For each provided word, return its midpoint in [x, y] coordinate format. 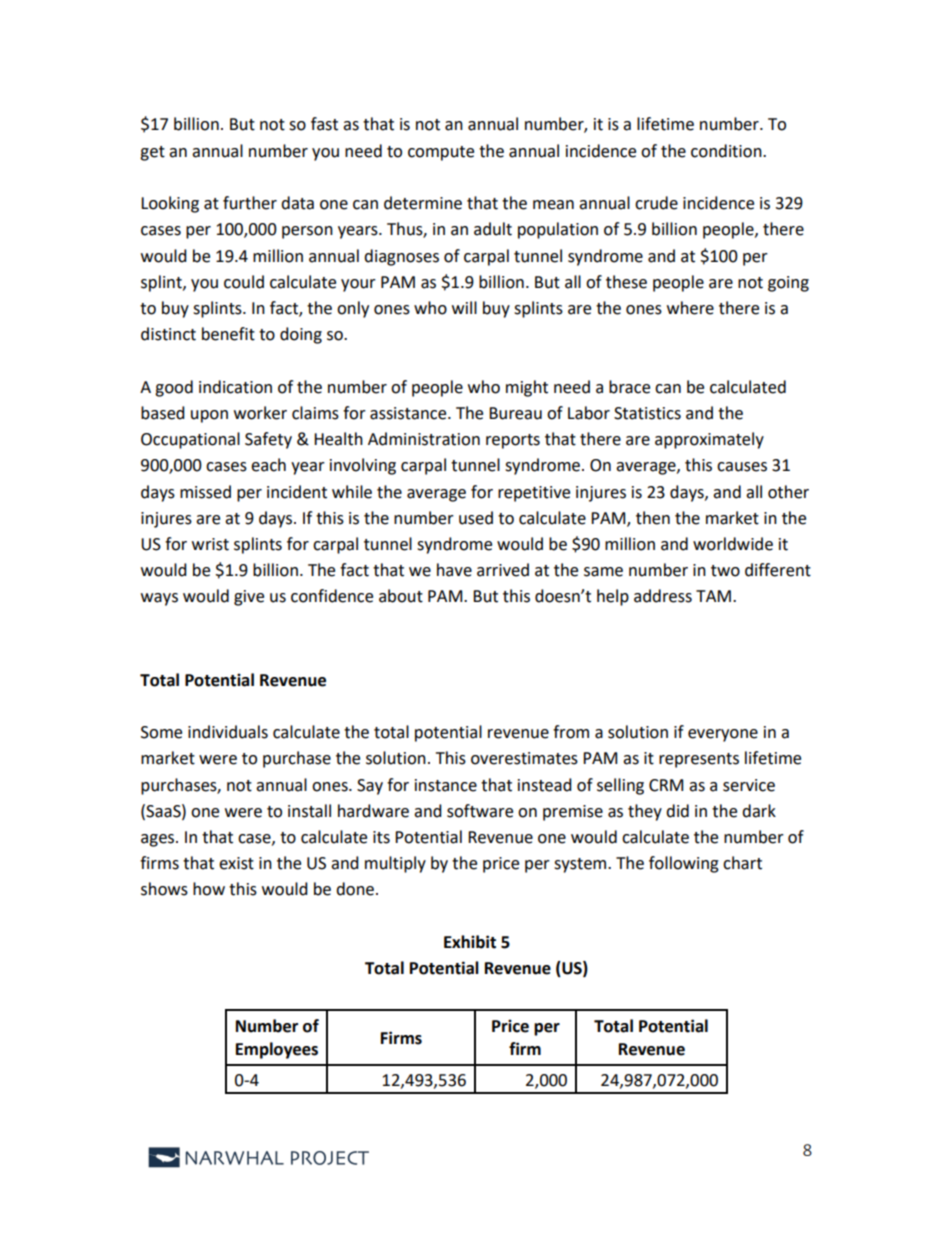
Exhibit [470, 942]
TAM [713, 596]
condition [727, 151]
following [684, 864]
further [250, 203]
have [454, 570]
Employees [277, 1050]
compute [441, 153]
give [249, 598]
